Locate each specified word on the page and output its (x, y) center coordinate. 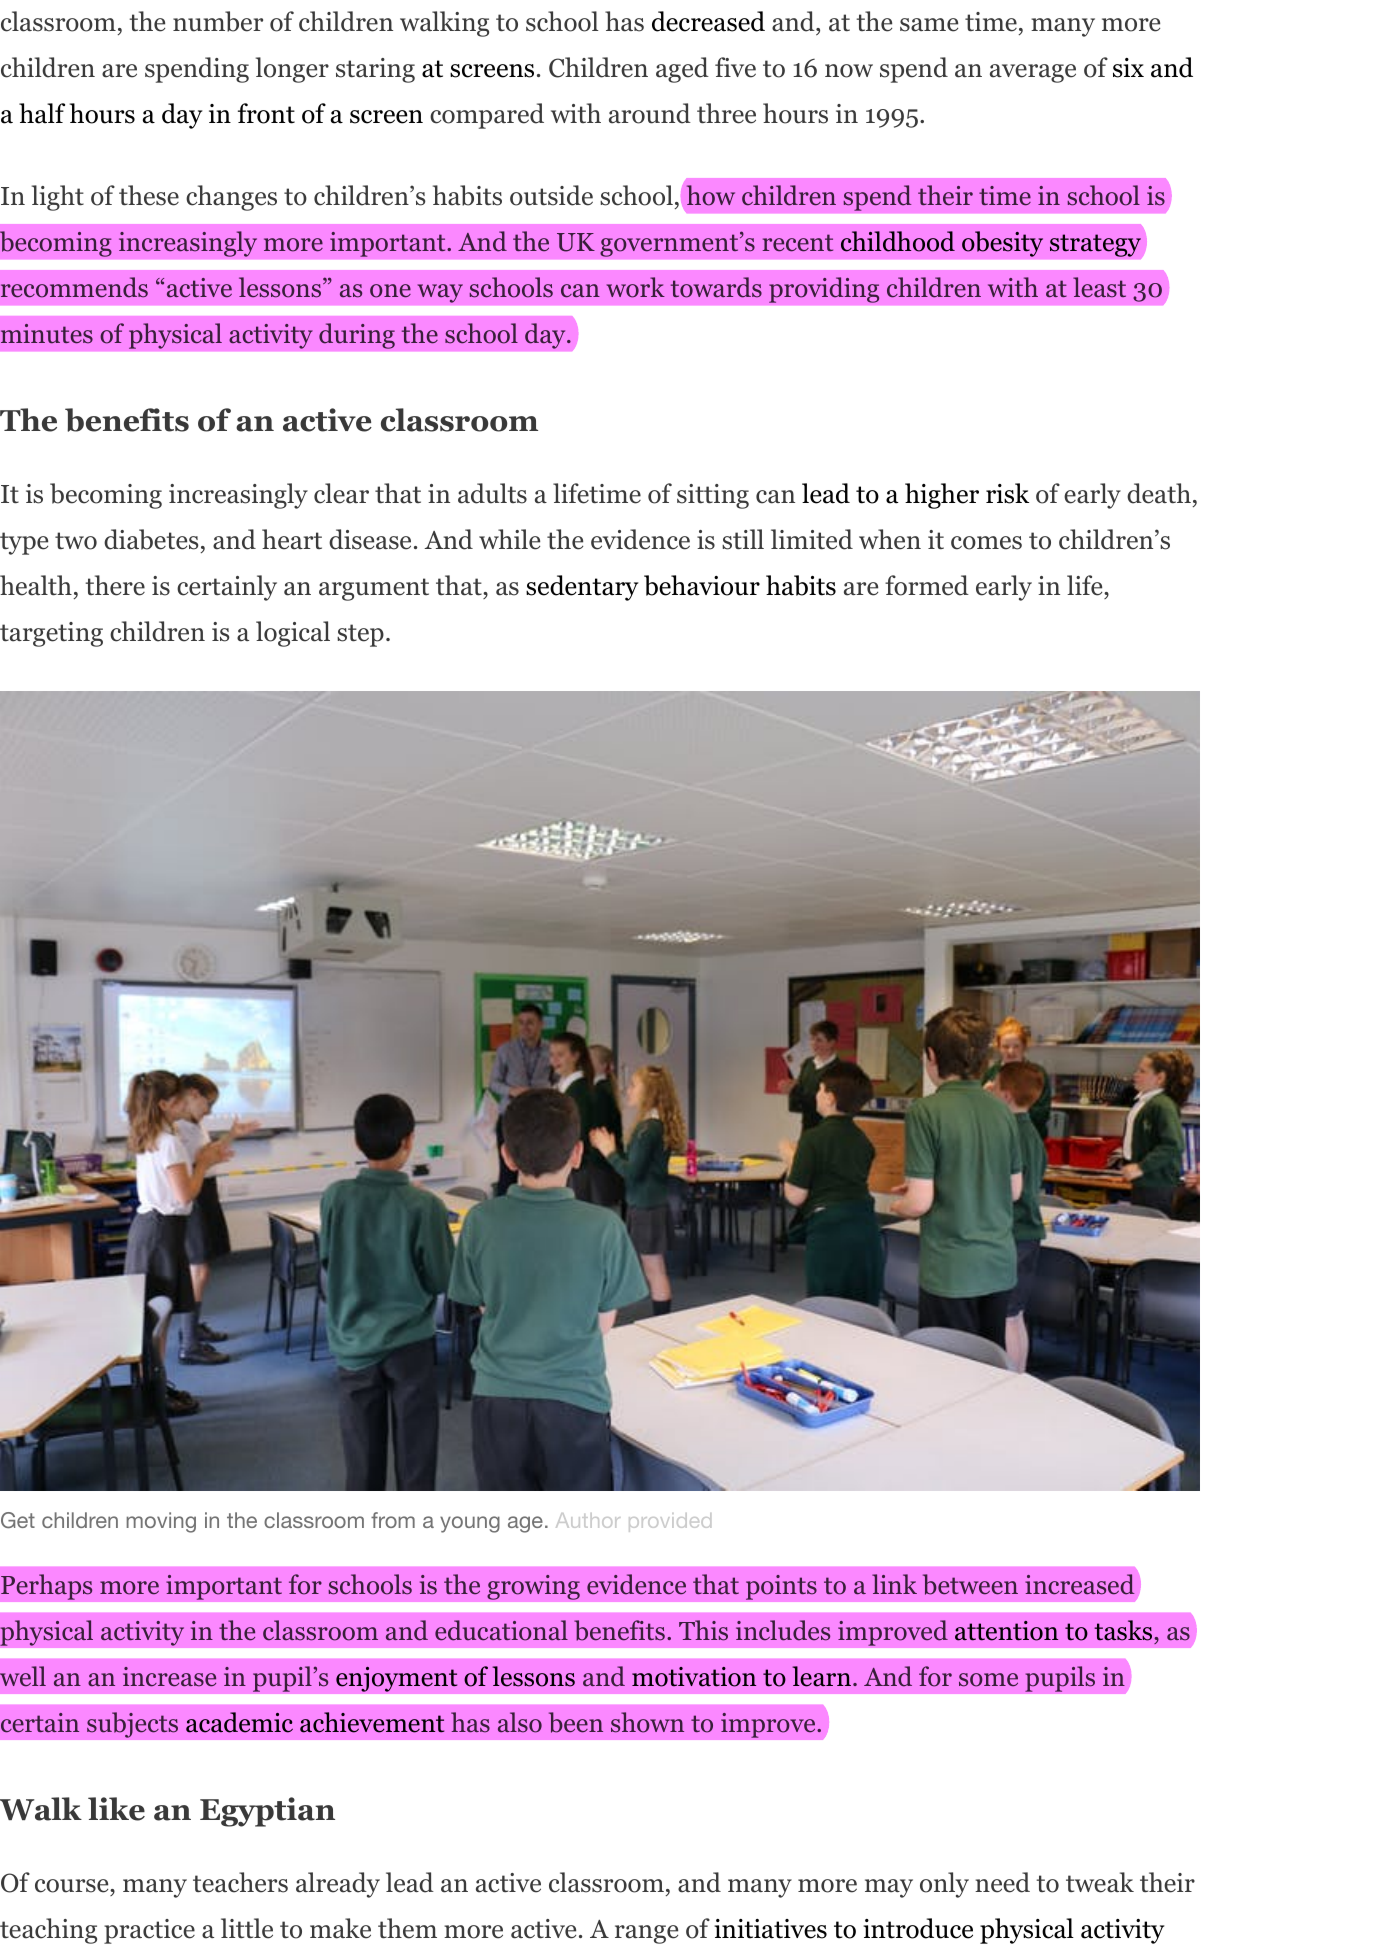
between (970, 1584)
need (1002, 1882)
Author (588, 1520)
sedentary (582, 588)
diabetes (151, 539)
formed (927, 585)
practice (149, 1931)
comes (986, 543)
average (1033, 73)
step (360, 635)
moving (161, 1522)
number (218, 21)
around (650, 113)
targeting (51, 634)
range (646, 1934)
